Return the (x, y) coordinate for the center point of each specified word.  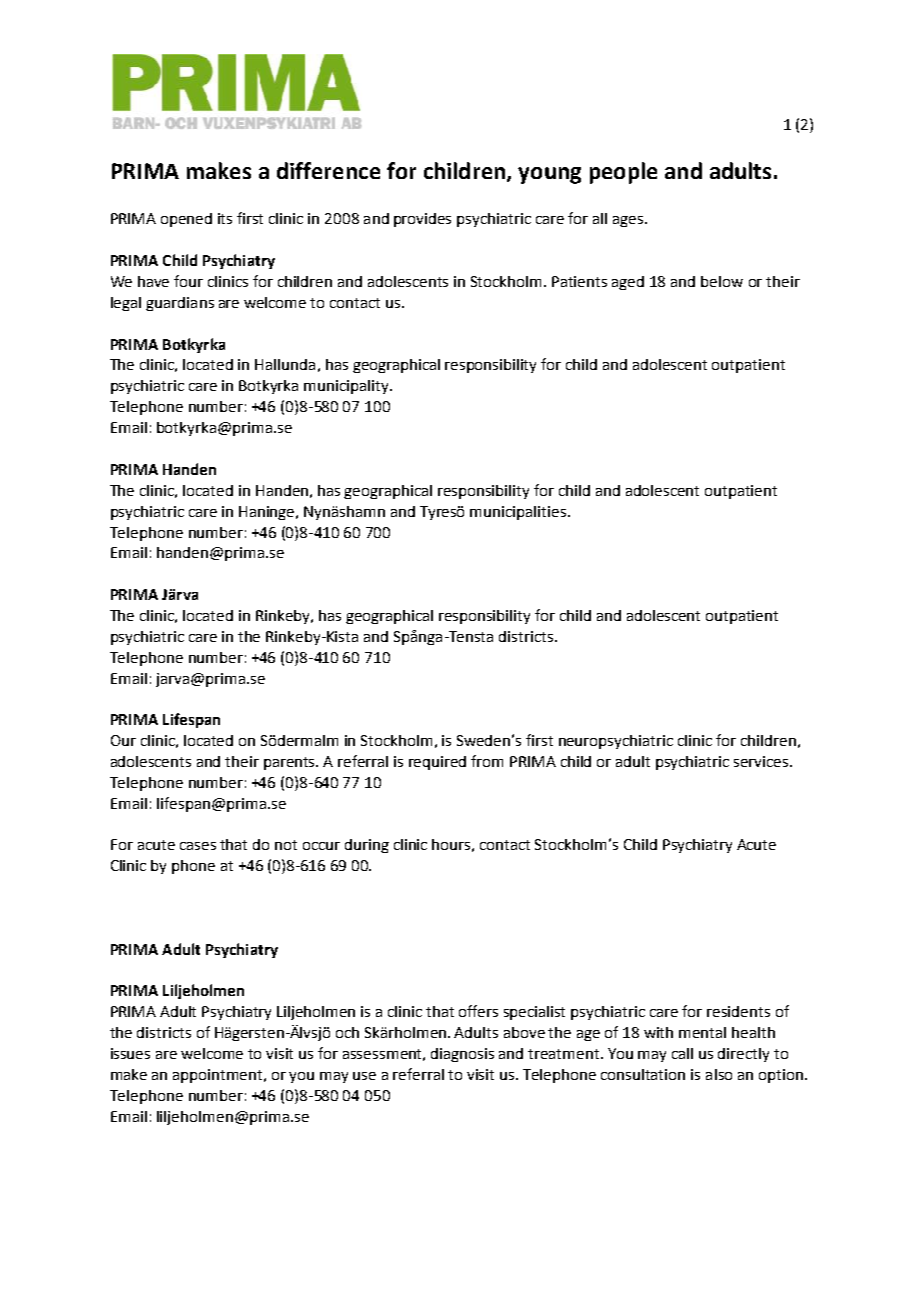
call (682, 1053)
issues (130, 1053)
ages (629, 221)
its (225, 218)
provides (422, 220)
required (437, 763)
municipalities (518, 513)
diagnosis (462, 1055)
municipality (347, 387)
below (722, 281)
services (762, 761)
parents (291, 763)
